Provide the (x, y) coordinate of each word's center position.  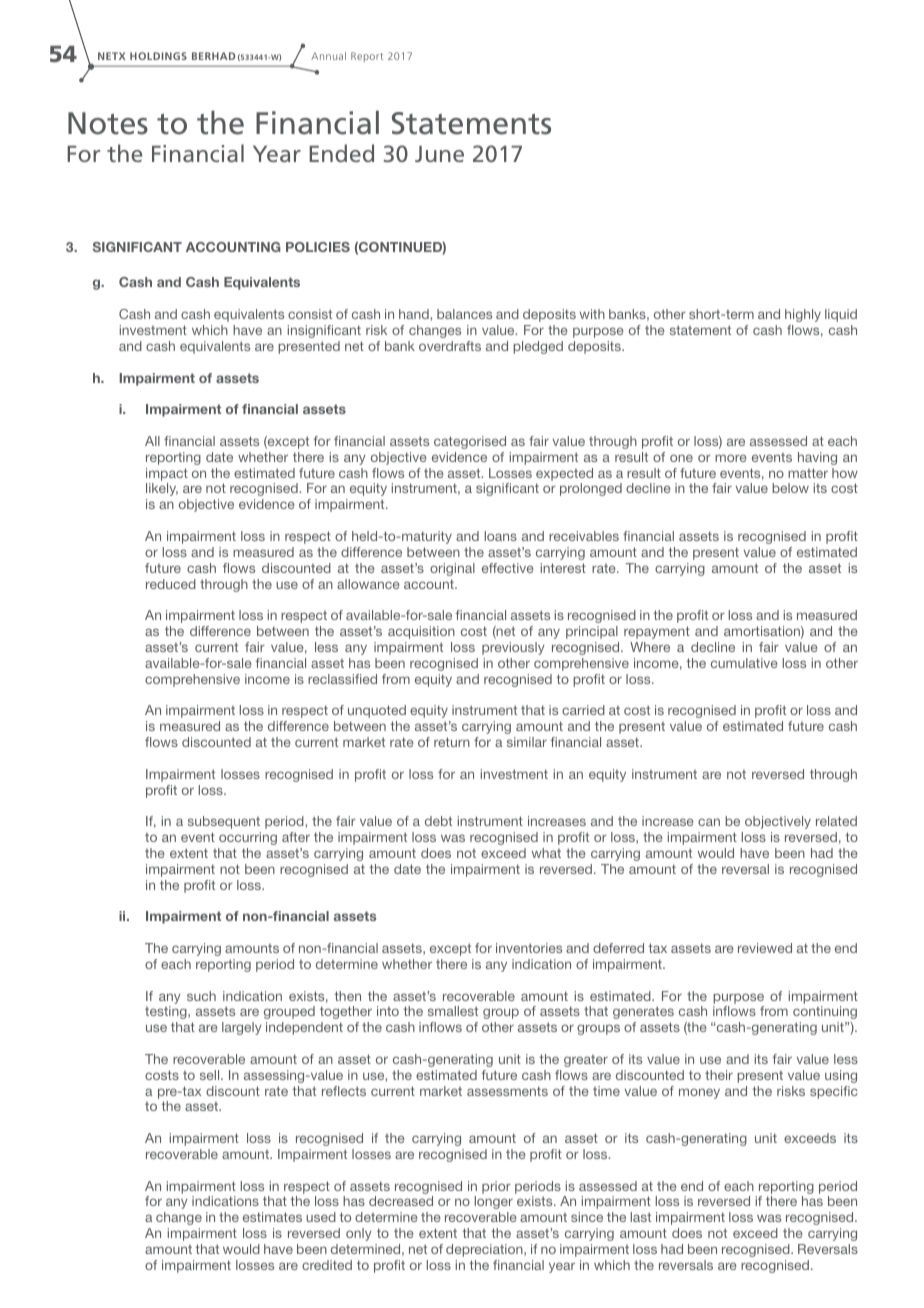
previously (513, 648)
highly (803, 315)
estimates (272, 1217)
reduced (171, 584)
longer (494, 1202)
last (641, 1217)
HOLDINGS (158, 56)
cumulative (744, 663)
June (439, 154)
